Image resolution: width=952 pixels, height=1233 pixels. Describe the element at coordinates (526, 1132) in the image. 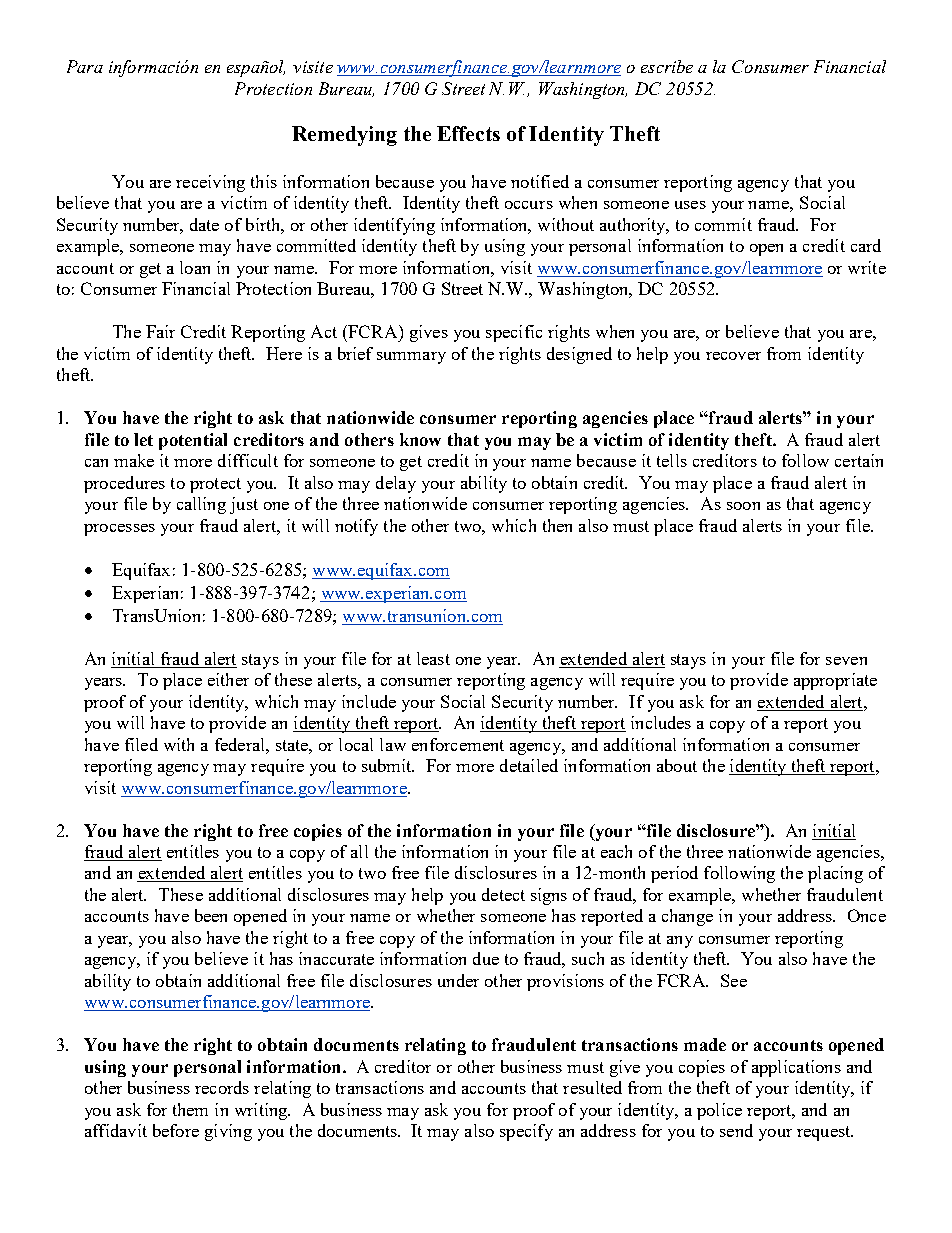

I see `specify` at that location.
